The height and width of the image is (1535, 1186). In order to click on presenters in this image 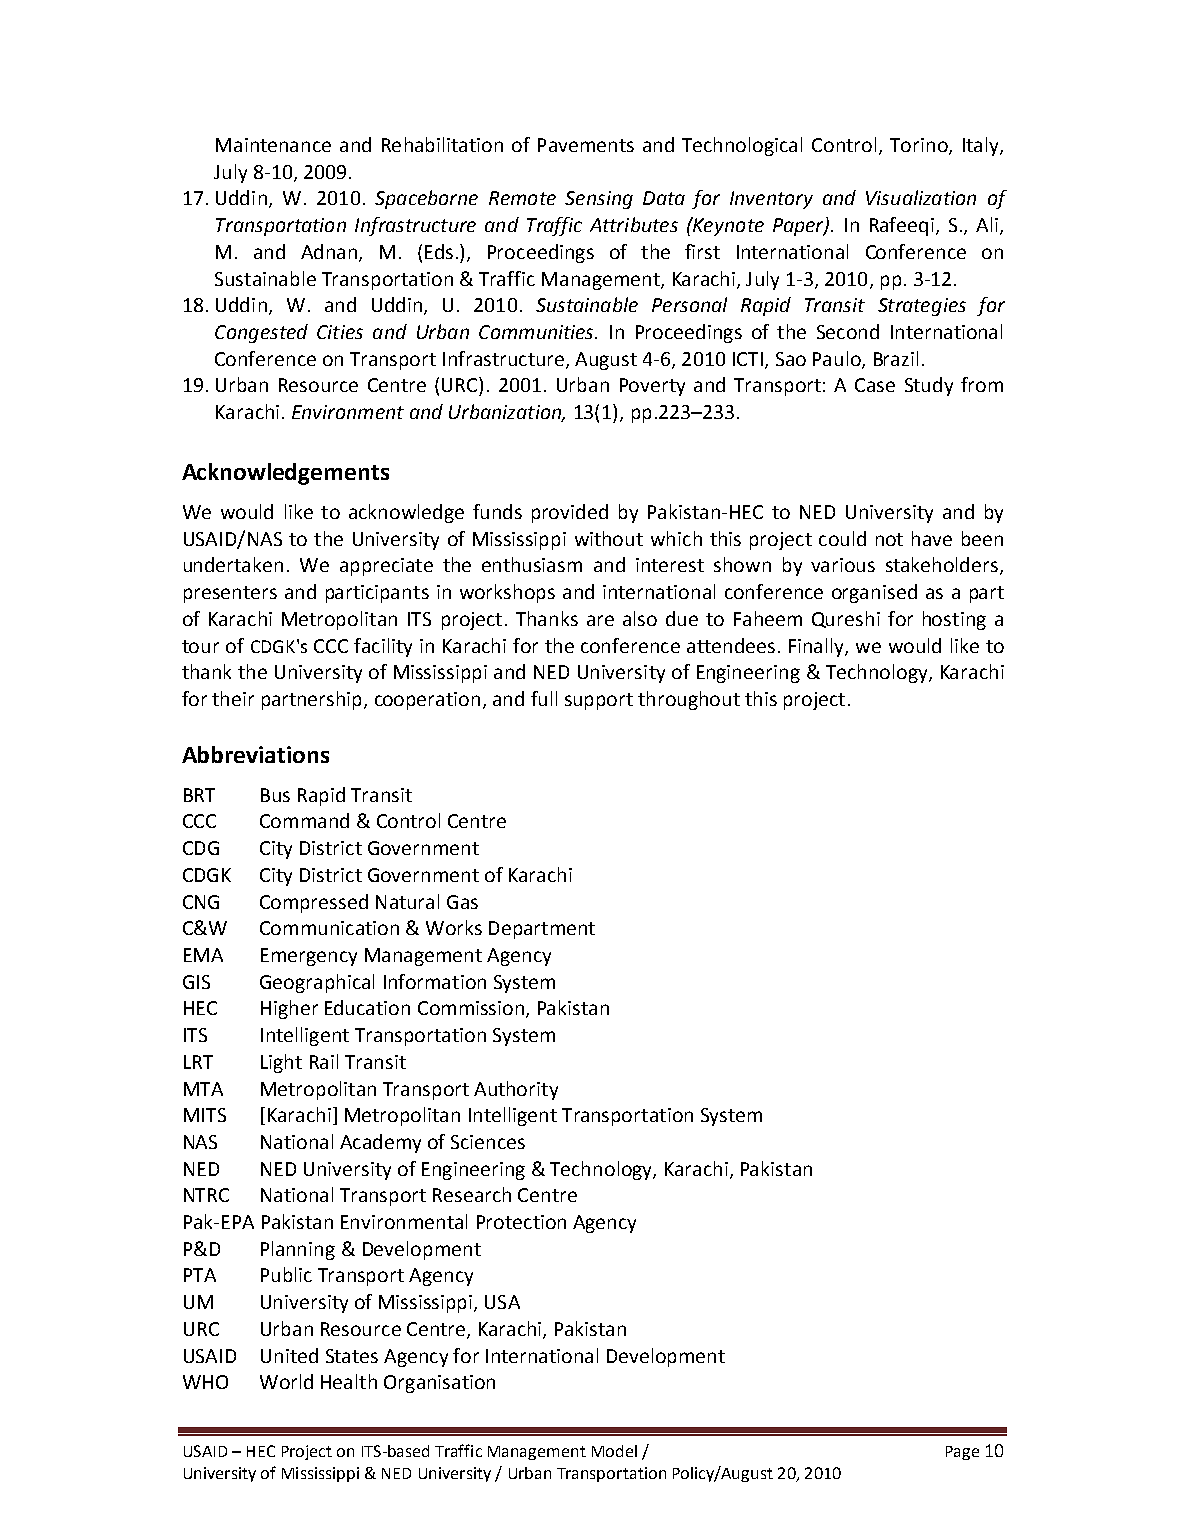, I will do `click(230, 594)`.
